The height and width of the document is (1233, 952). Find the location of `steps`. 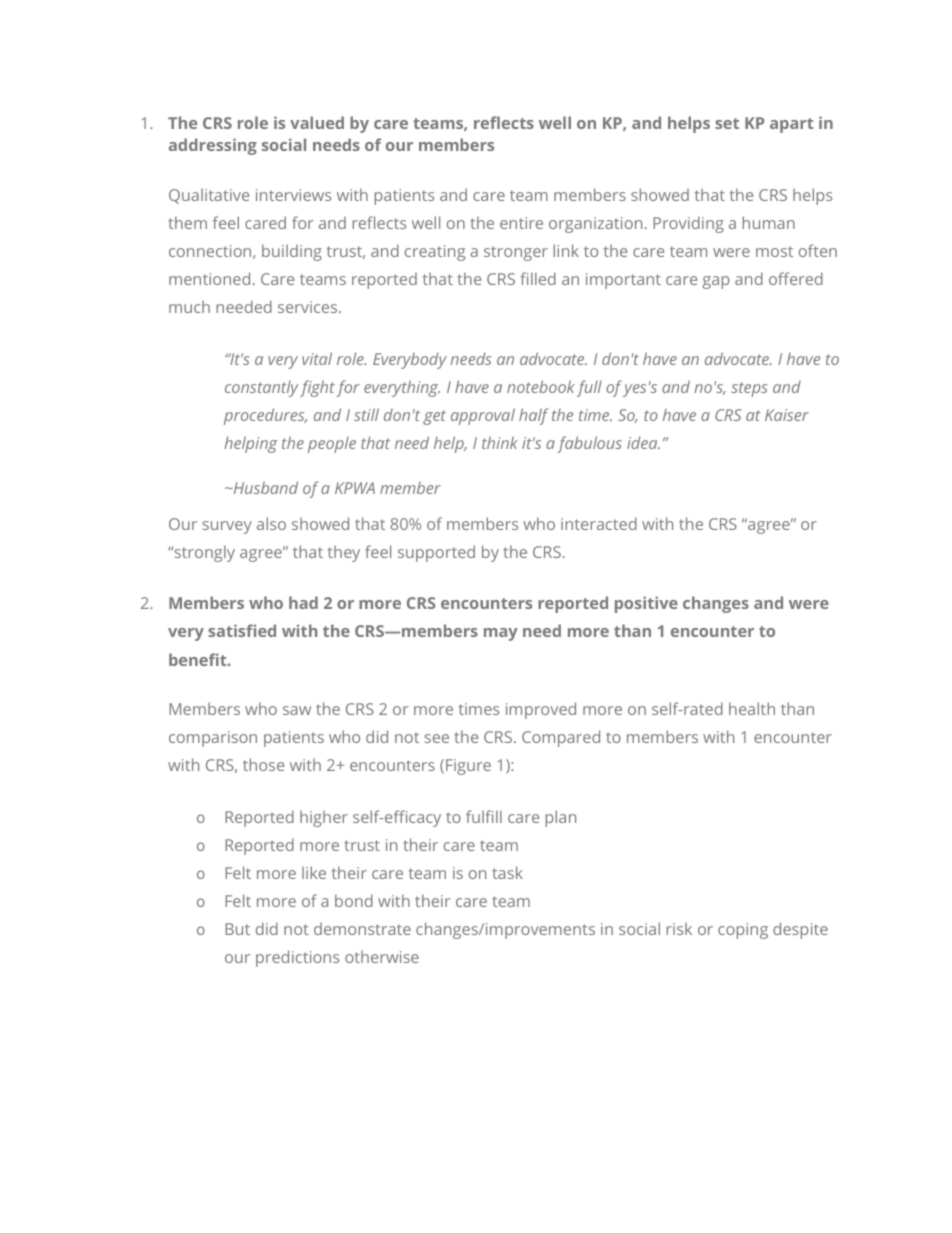

steps is located at coordinates (749, 389).
